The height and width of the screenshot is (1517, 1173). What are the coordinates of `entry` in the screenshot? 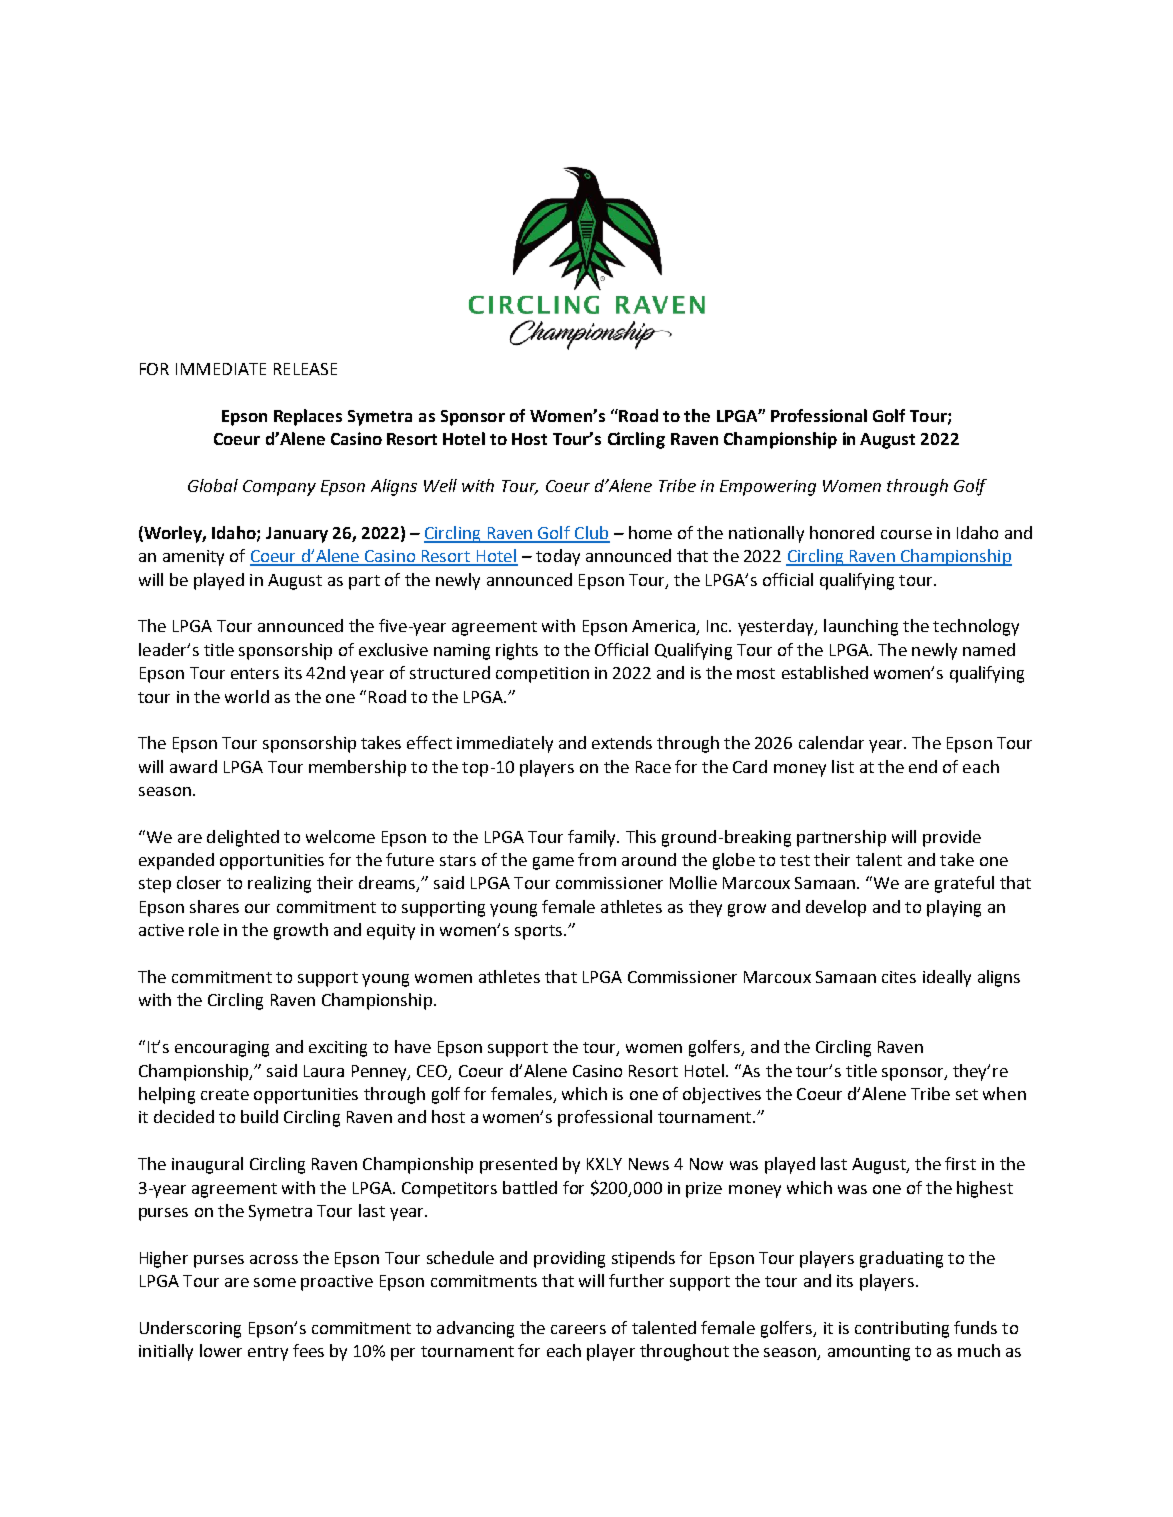 It's located at (268, 1353).
